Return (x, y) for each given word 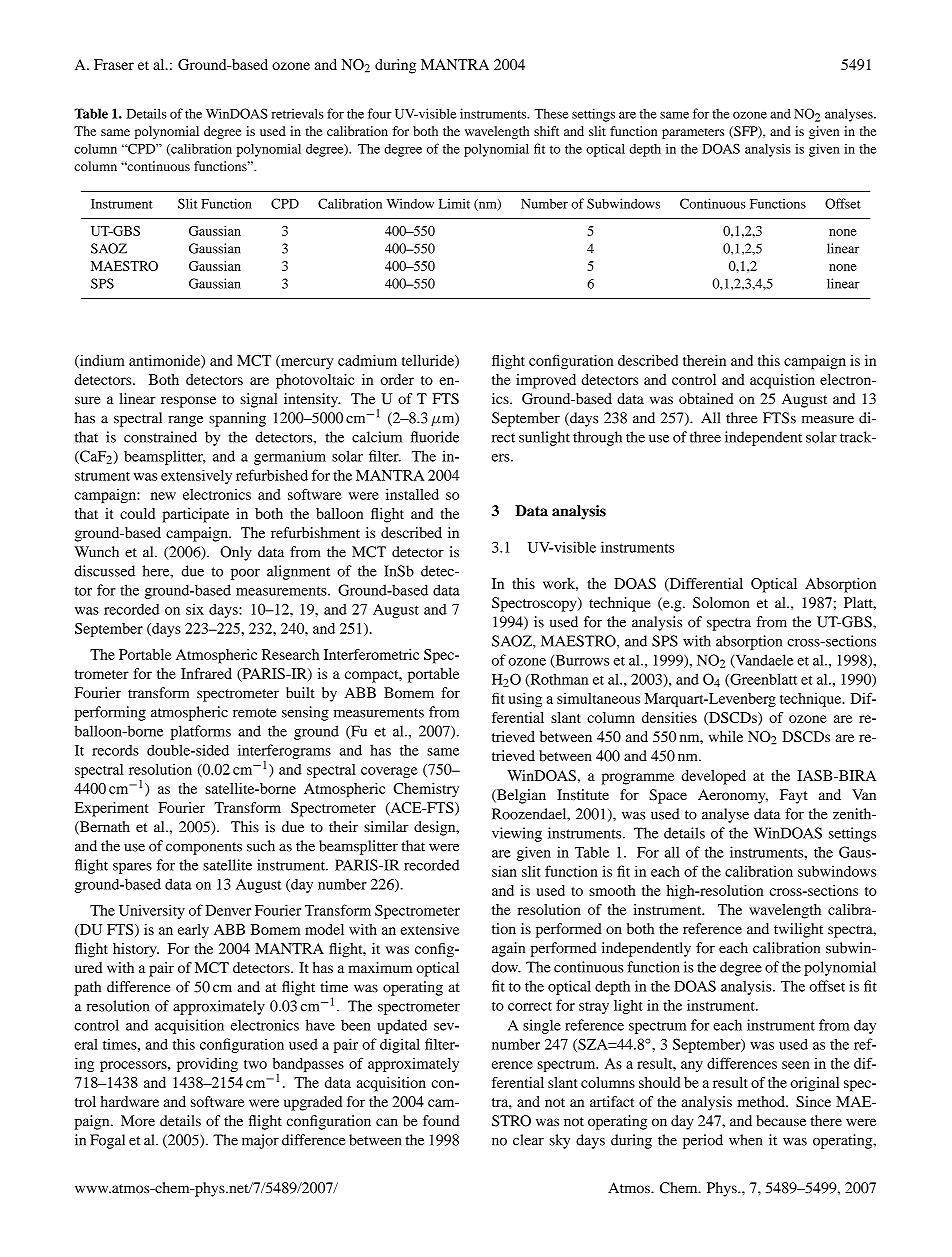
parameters (693, 133)
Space (668, 796)
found (441, 1121)
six (195, 609)
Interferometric (371, 654)
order (397, 379)
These (551, 114)
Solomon (721, 602)
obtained (706, 398)
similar (386, 826)
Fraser (114, 64)
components (204, 848)
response (188, 402)
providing (207, 1065)
